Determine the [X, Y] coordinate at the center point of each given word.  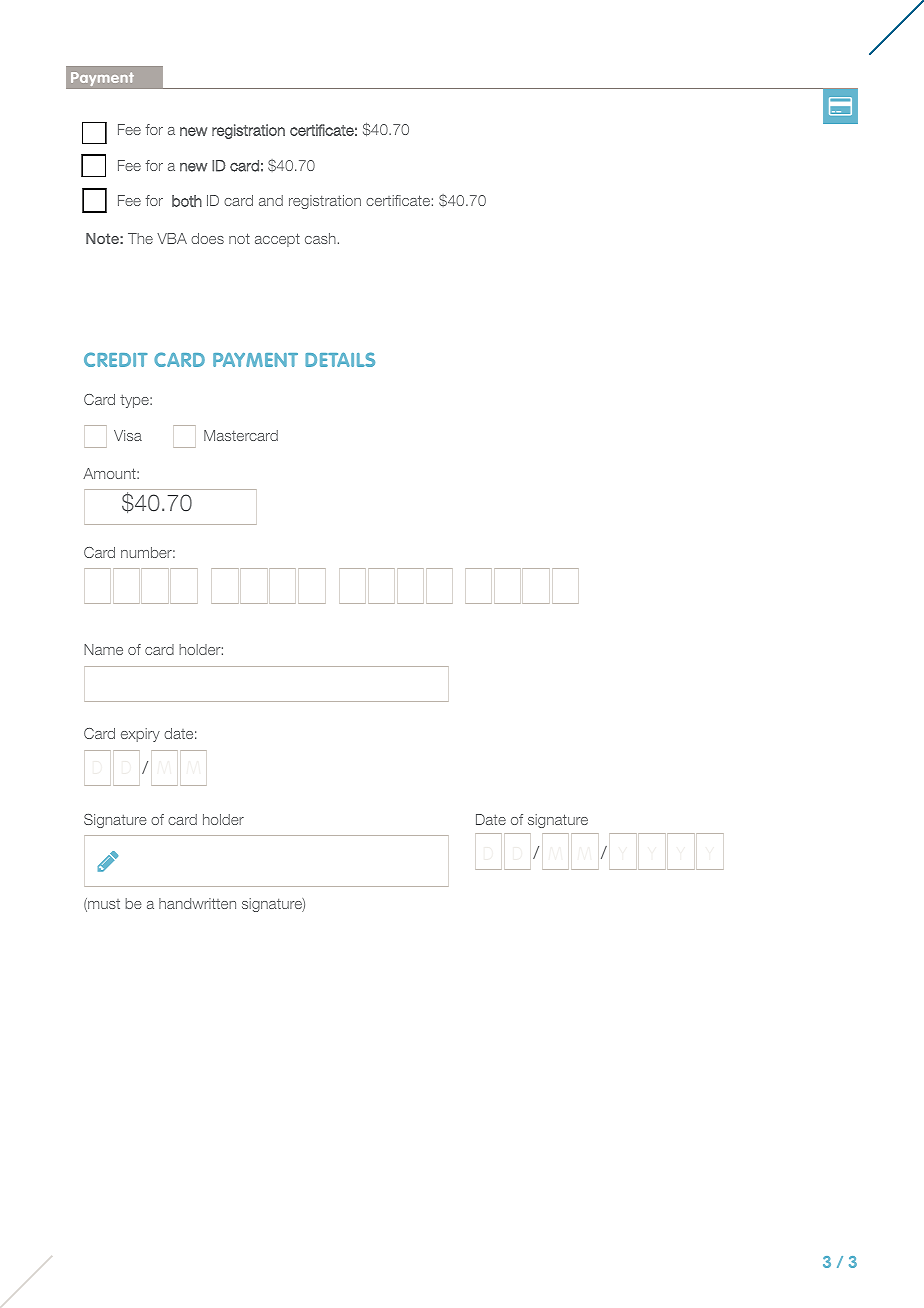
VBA [172, 238]
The [140, 238]
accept [277, 240]
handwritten [197, 903]
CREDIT [115, 359]
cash [320, 238]
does [207, 238]
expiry [140, 735]
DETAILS [340, 359]
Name [103, 649]
